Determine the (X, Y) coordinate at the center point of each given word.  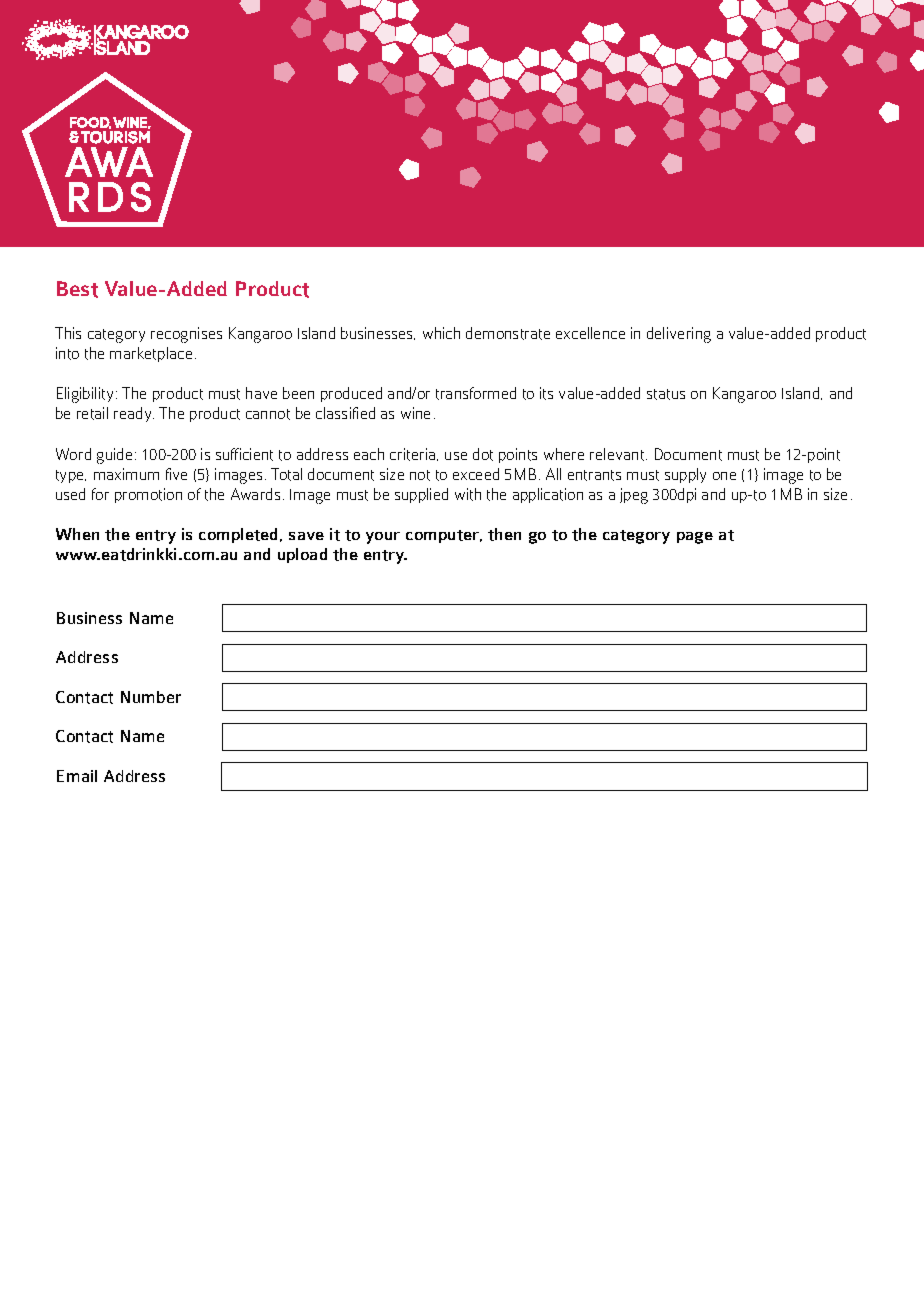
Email (77, 776)
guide (114, 456)
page (695, 538)
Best (77, 289)
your (383, 538)
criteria (414, 454)
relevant (618, 454)
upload (302, 555)
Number (151, 697)
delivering (679, 335)
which (441, 333)
